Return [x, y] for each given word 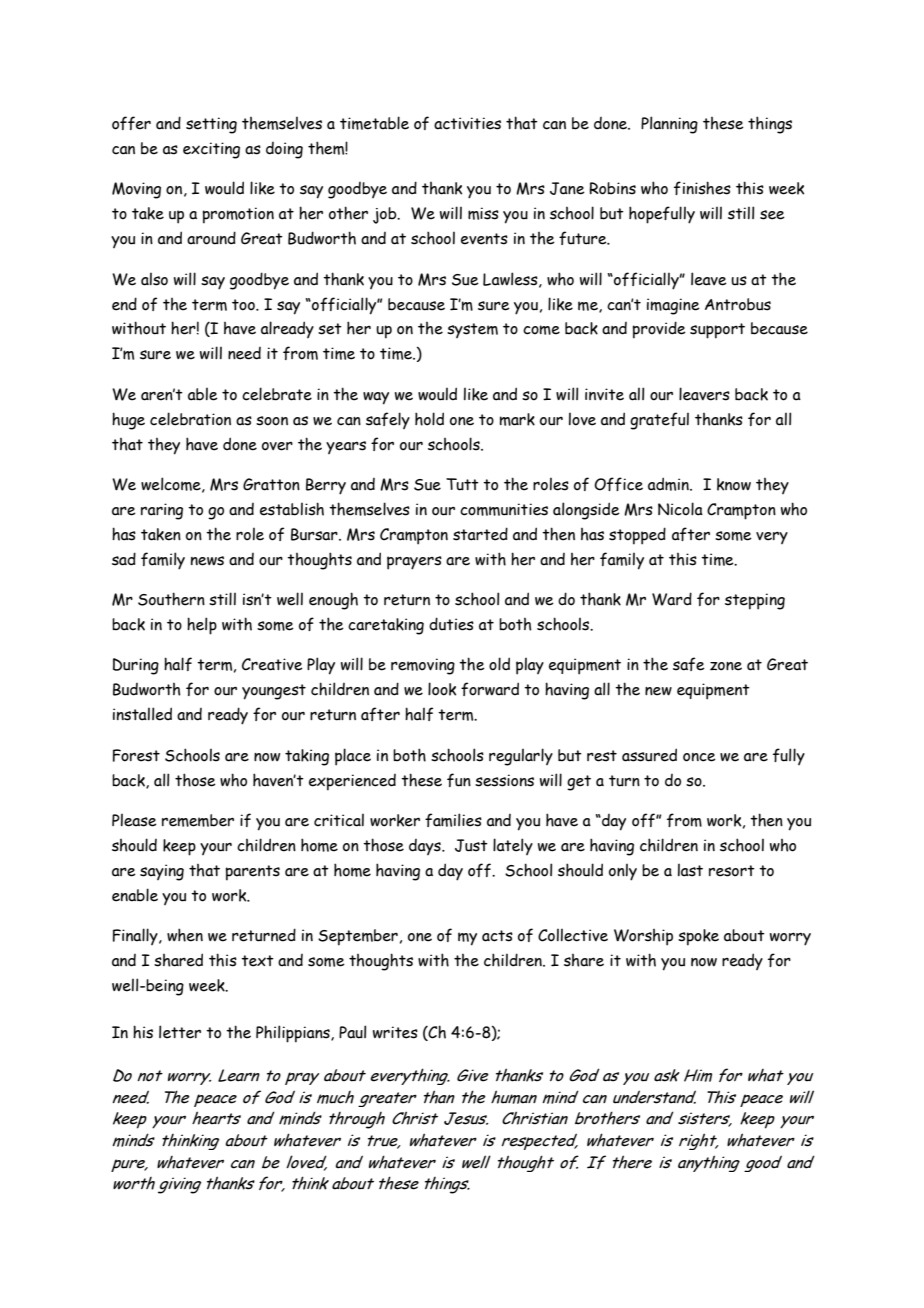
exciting [211, 150]
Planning [669, 125]
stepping [755, 601]
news [207, 561]
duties [451, 624]
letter [180, 1032]
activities [467, 123]
